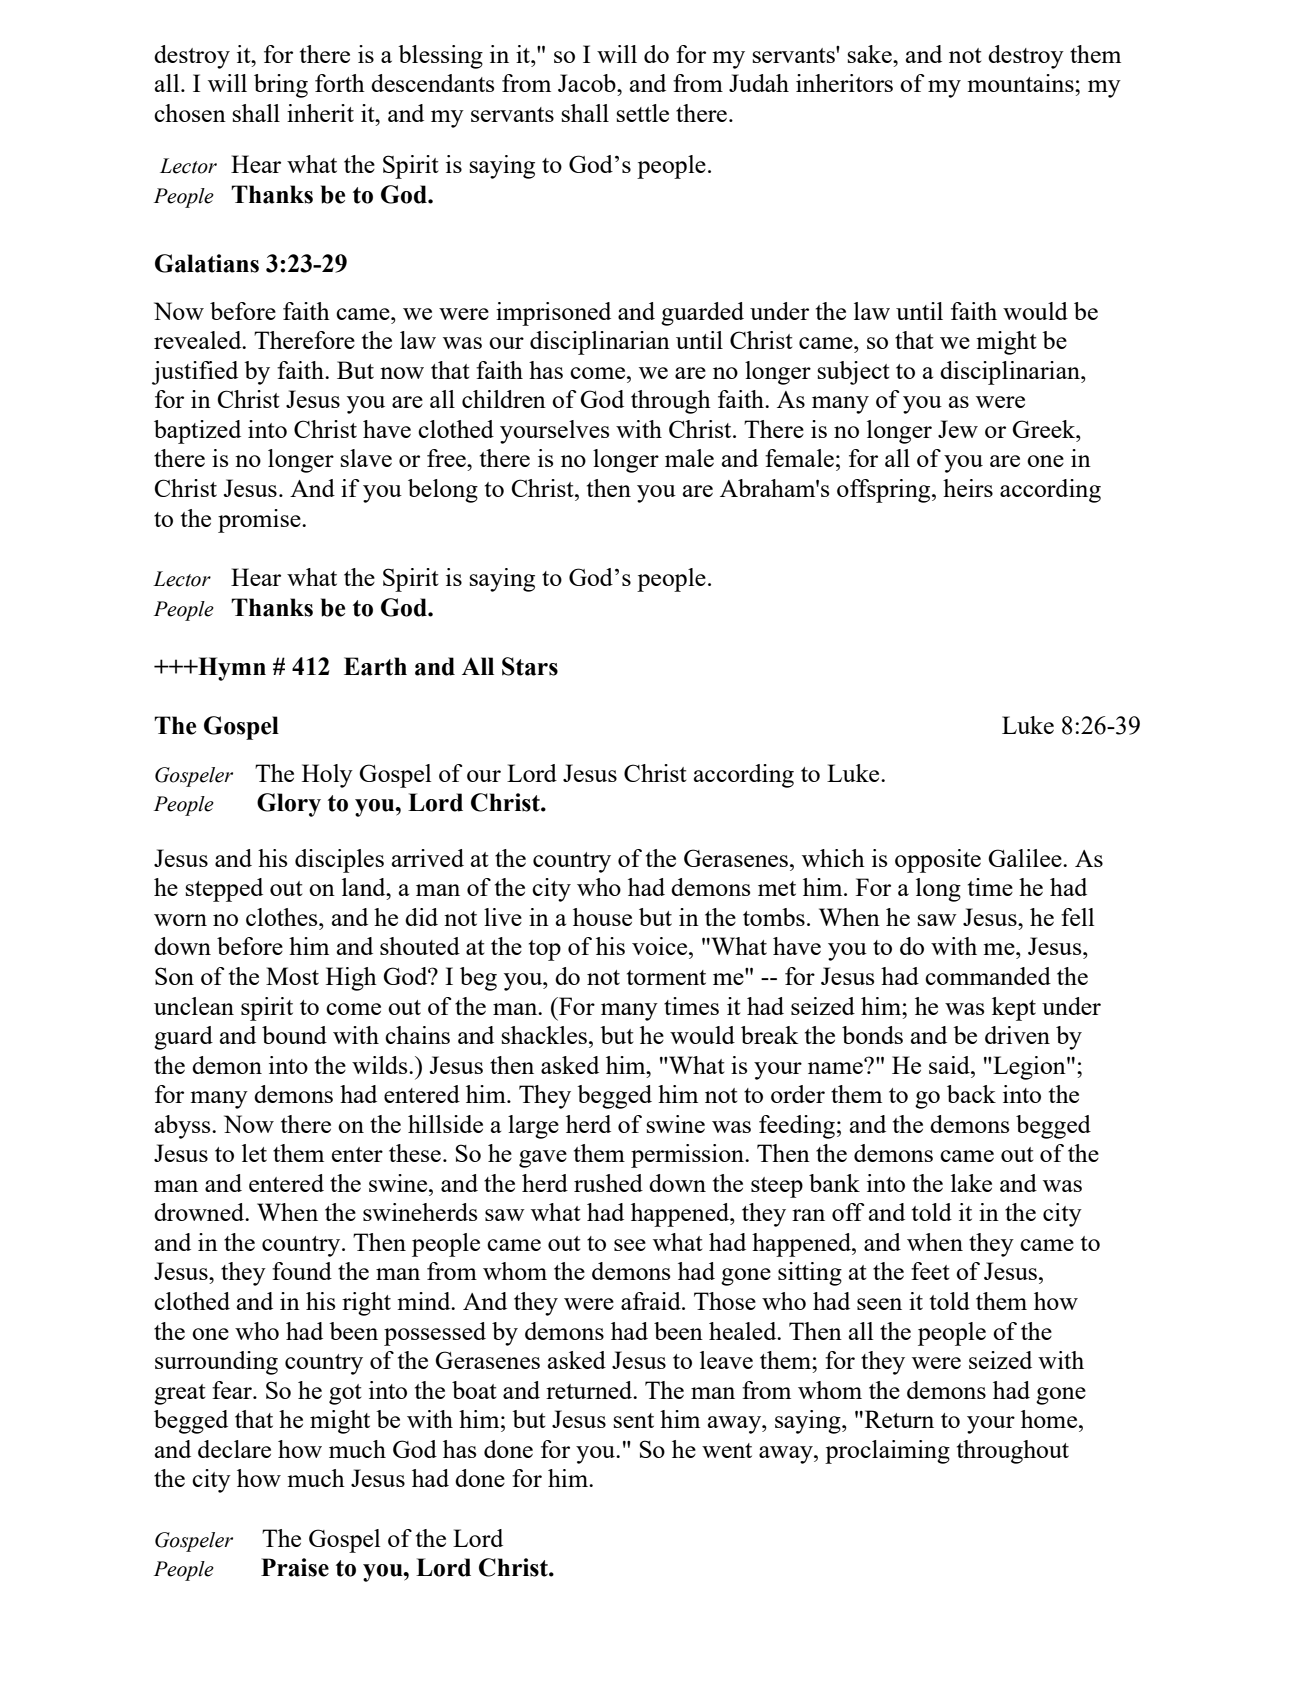 Image resolution: width=1310 pixels, height=1696 pixels. What do you see at coordinates (938, 861) in the screenshot?
I see `opposite` at bounding box center [938, 861].
